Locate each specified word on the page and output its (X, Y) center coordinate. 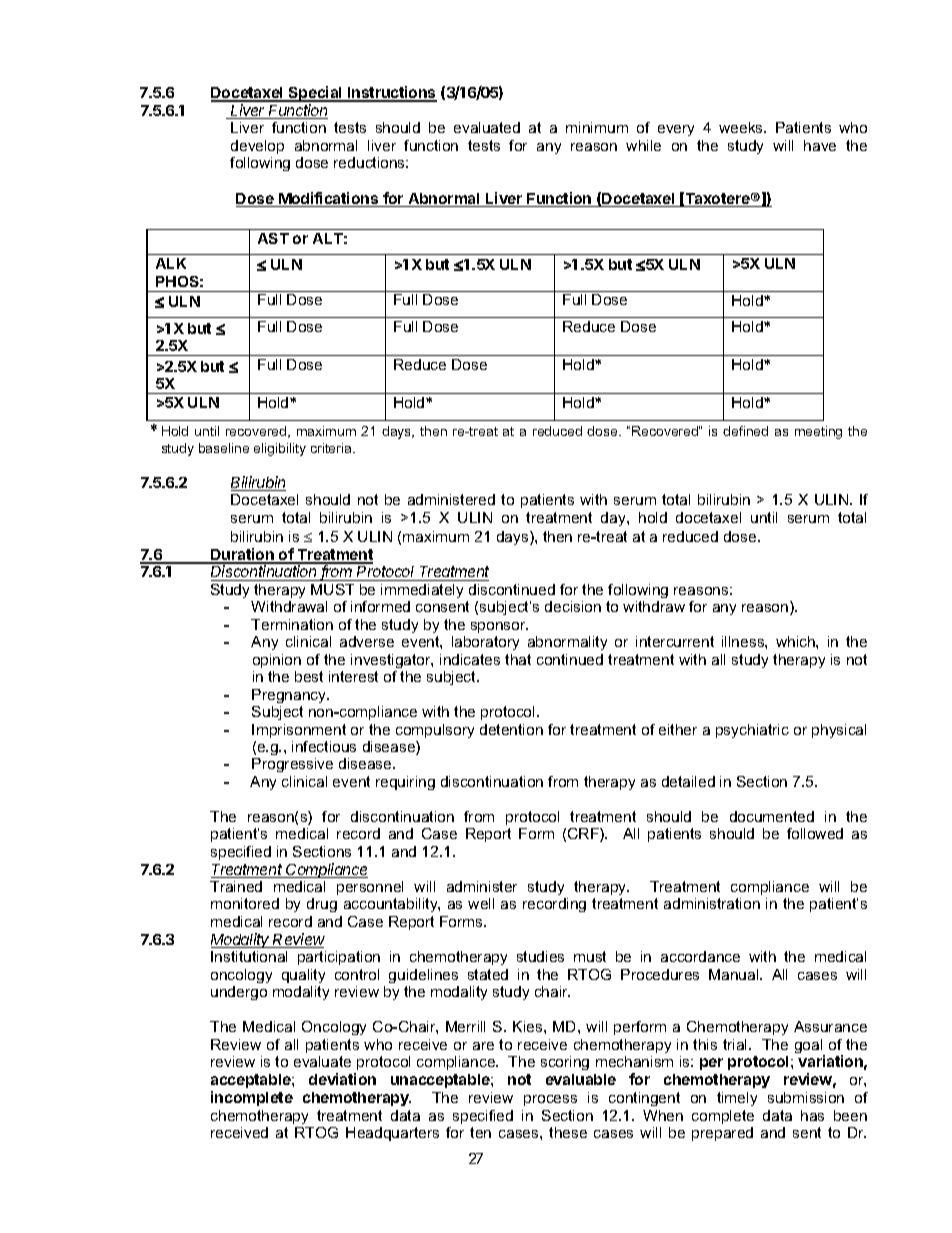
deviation (342, 1079)
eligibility (280, 449)
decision (573, 606)
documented (772, 816)
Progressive (292, 765)
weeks (742, 127)
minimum (597, 127)
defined (745, 431)
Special (315, 94)
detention (511, 729)
